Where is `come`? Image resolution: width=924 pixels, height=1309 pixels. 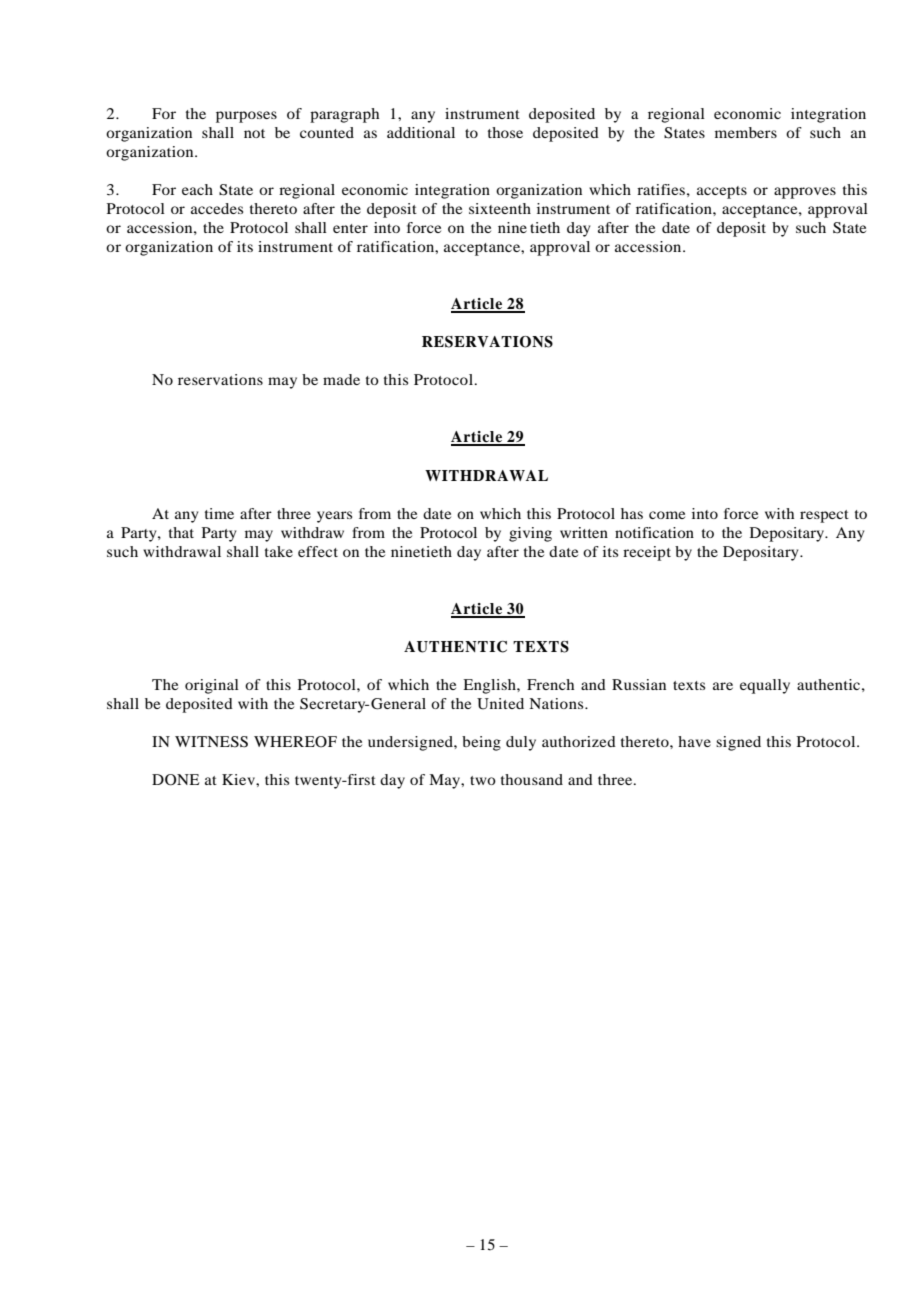 come is located at coordinates (667, 515).
